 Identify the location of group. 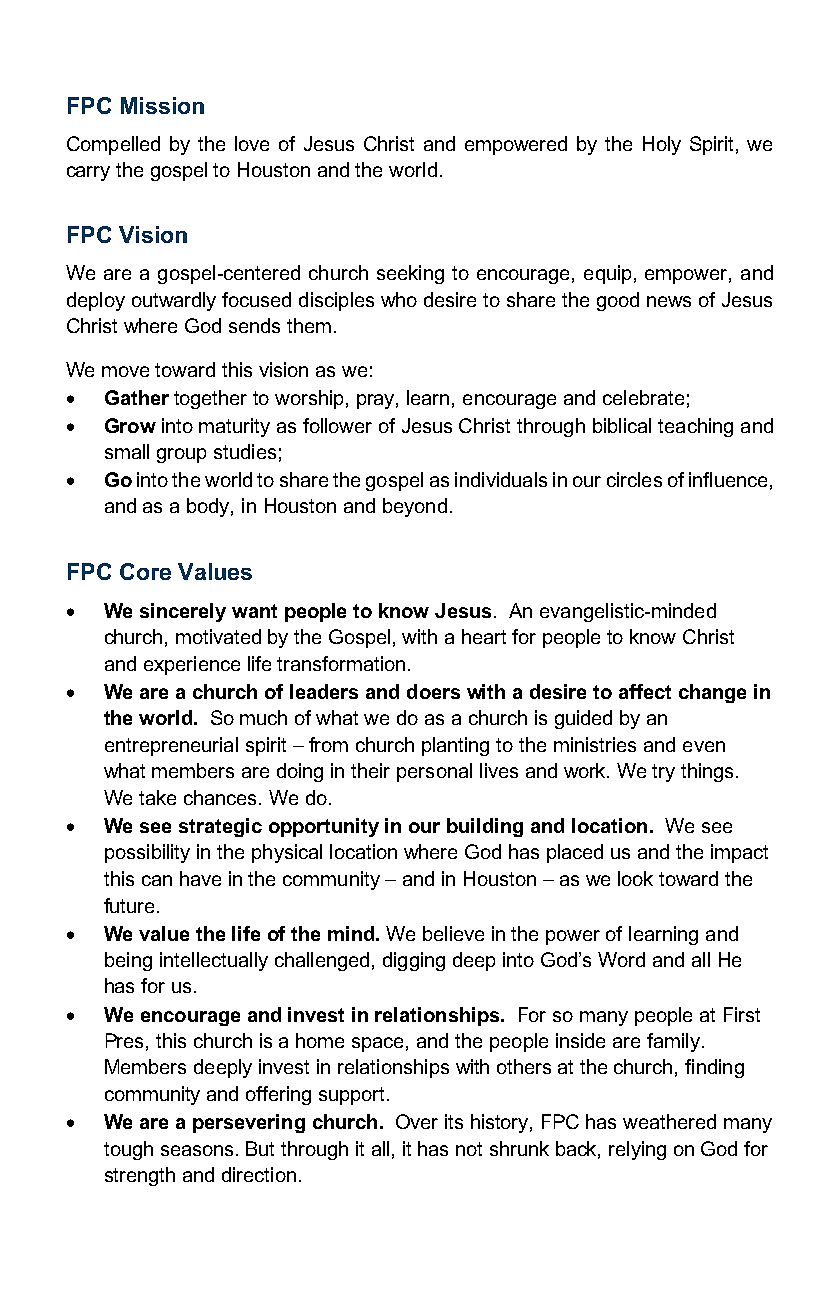
(181, 455).
